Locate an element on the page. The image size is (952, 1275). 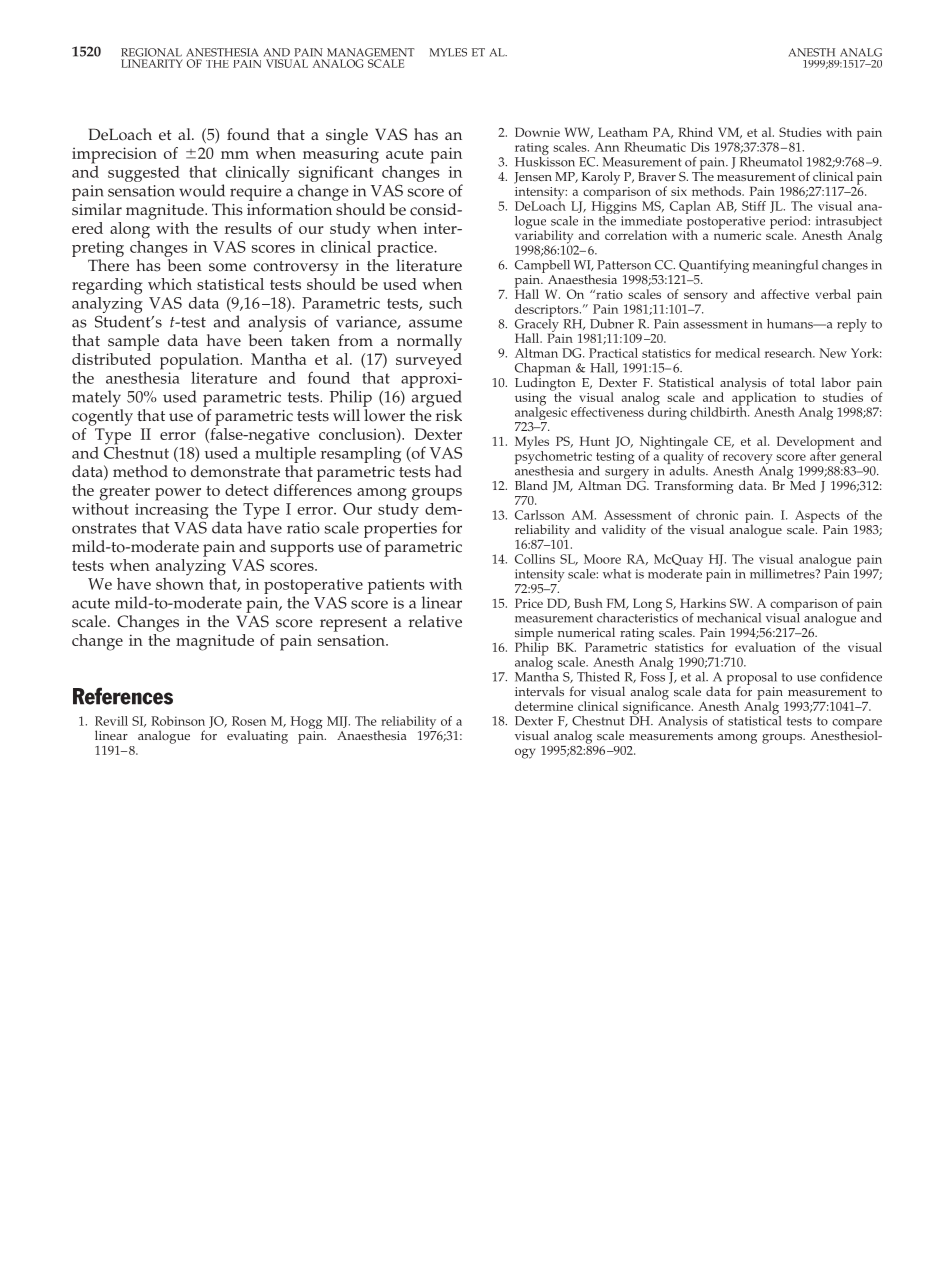
application is located at coordinates (764, 399).
